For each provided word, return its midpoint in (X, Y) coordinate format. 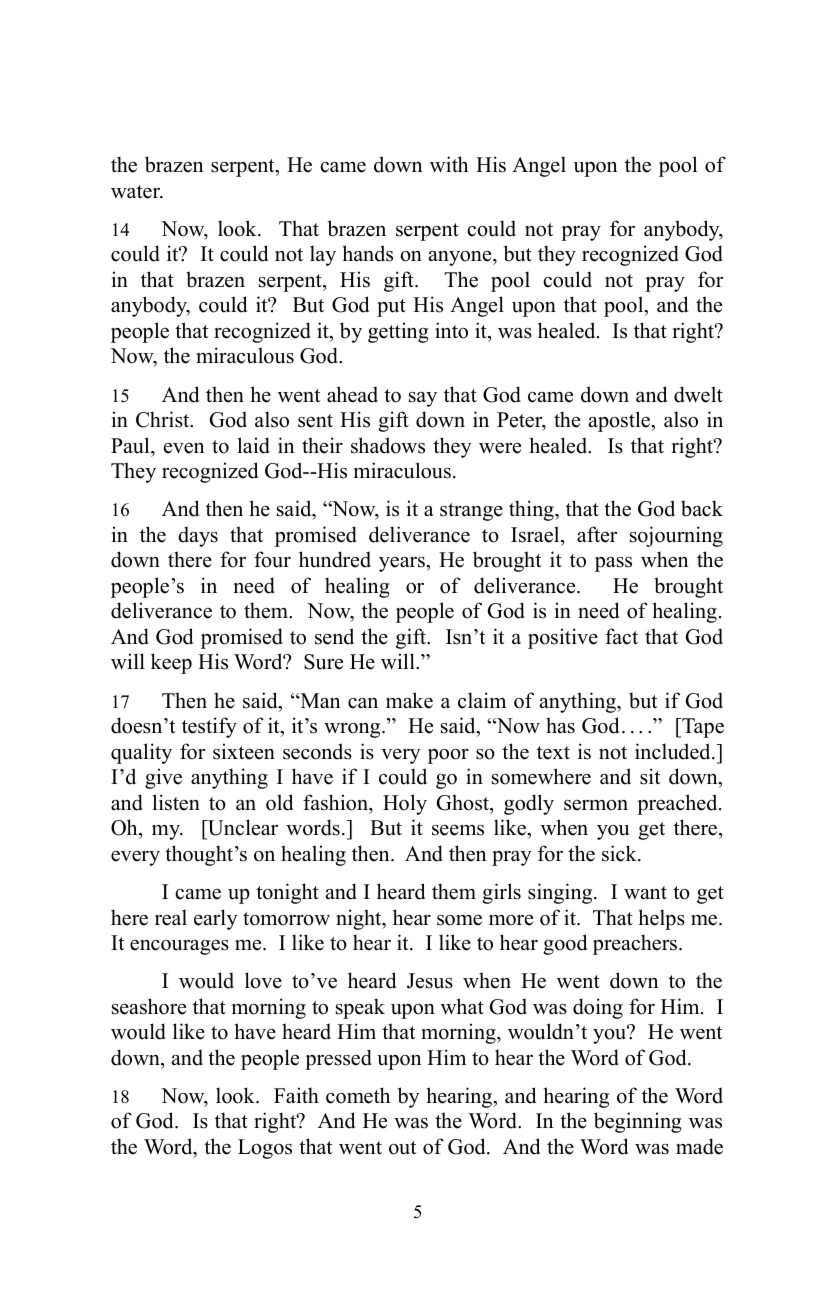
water (137, 192)
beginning (638, 1122)
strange (471, 512)
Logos (265, 1149)
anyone (461, 258)
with (449, 164)
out (403, 1148)
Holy (405, 804)
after (597, 534)
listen (176, 802)
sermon (596, 805)
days (198, 536)
